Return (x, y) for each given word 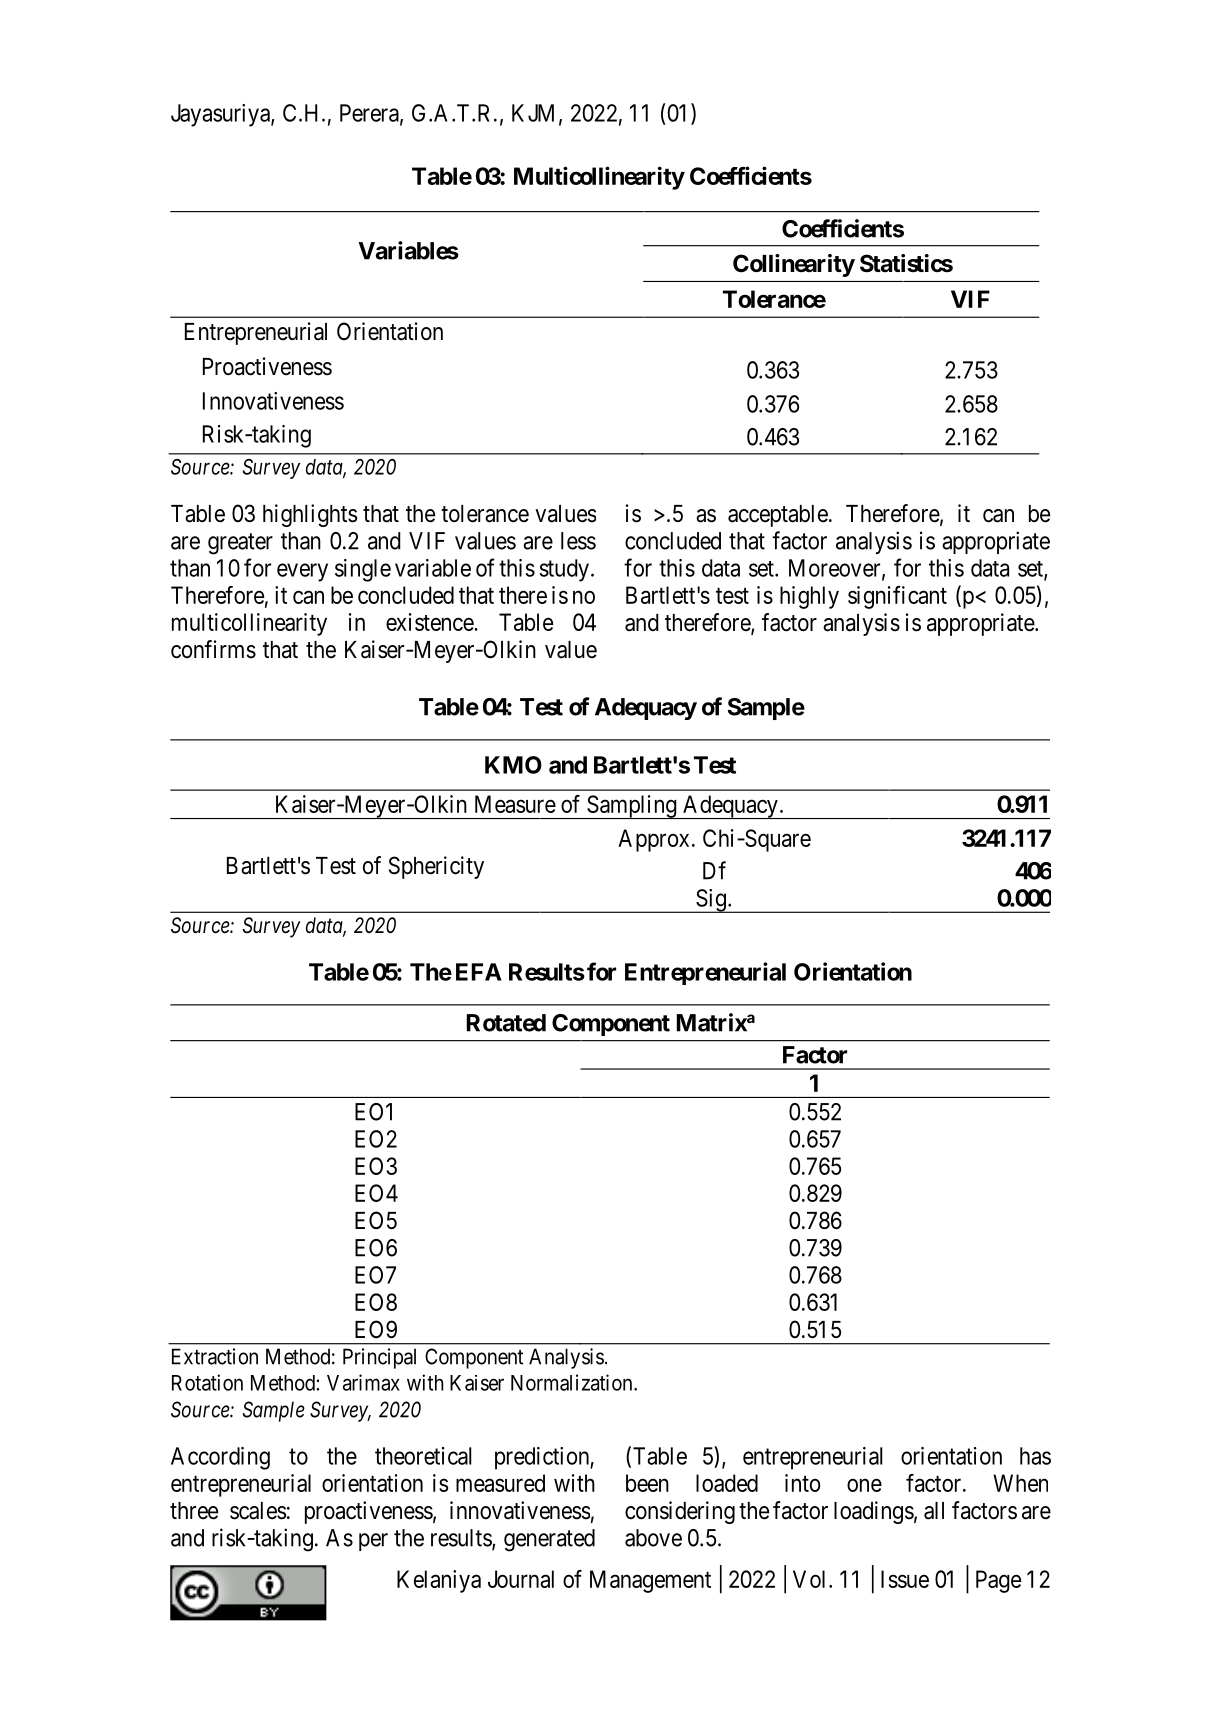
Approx (653, 840)
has (1035, 1456)
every (302, 572)
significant (897, 597)
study (564, 570)
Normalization (573, 1382)
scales (258, 1511)
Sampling (632, 807)
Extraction (215, 1356)
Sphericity (436, 867)
